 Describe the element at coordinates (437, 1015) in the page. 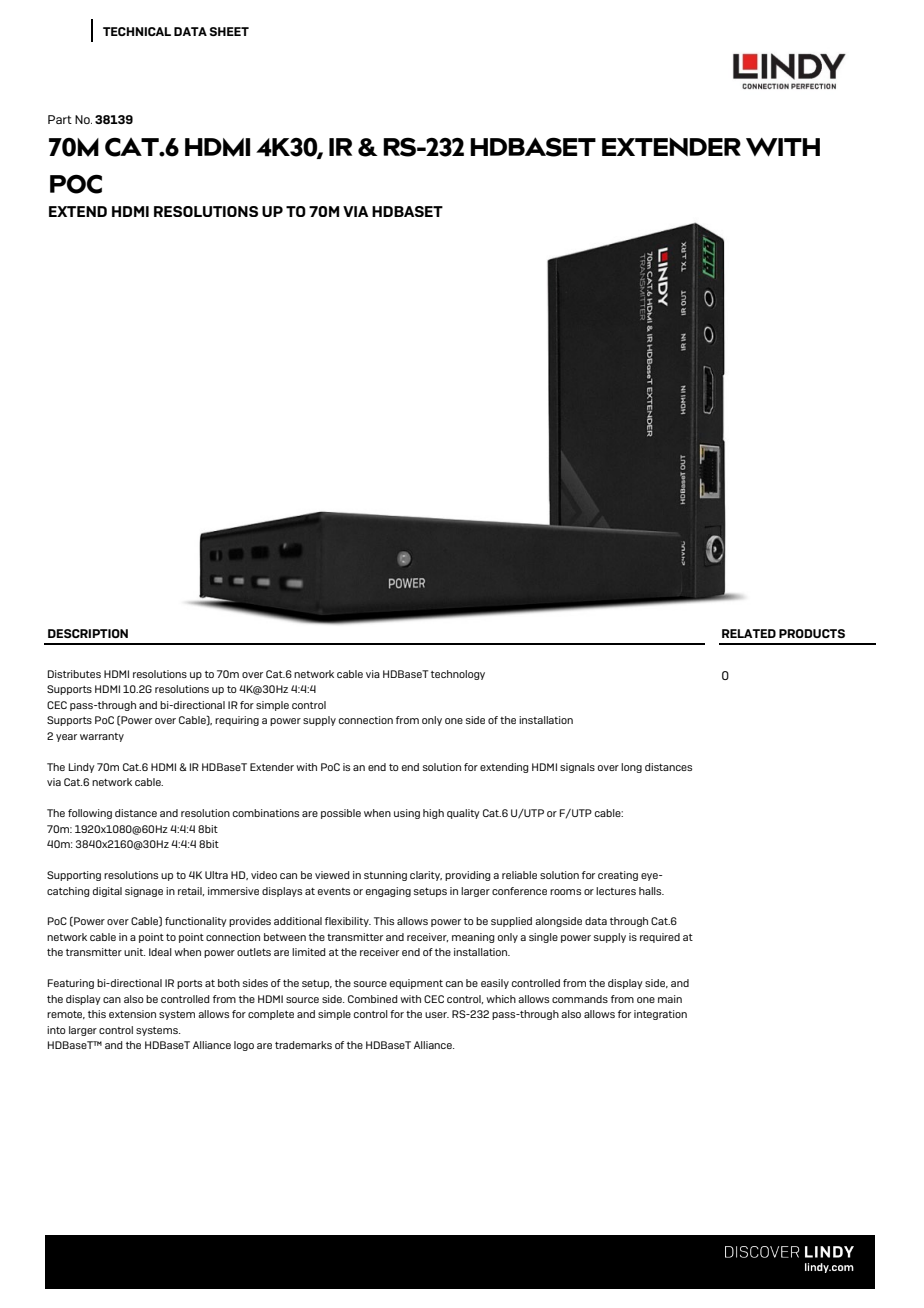

I see `user` at that location.
